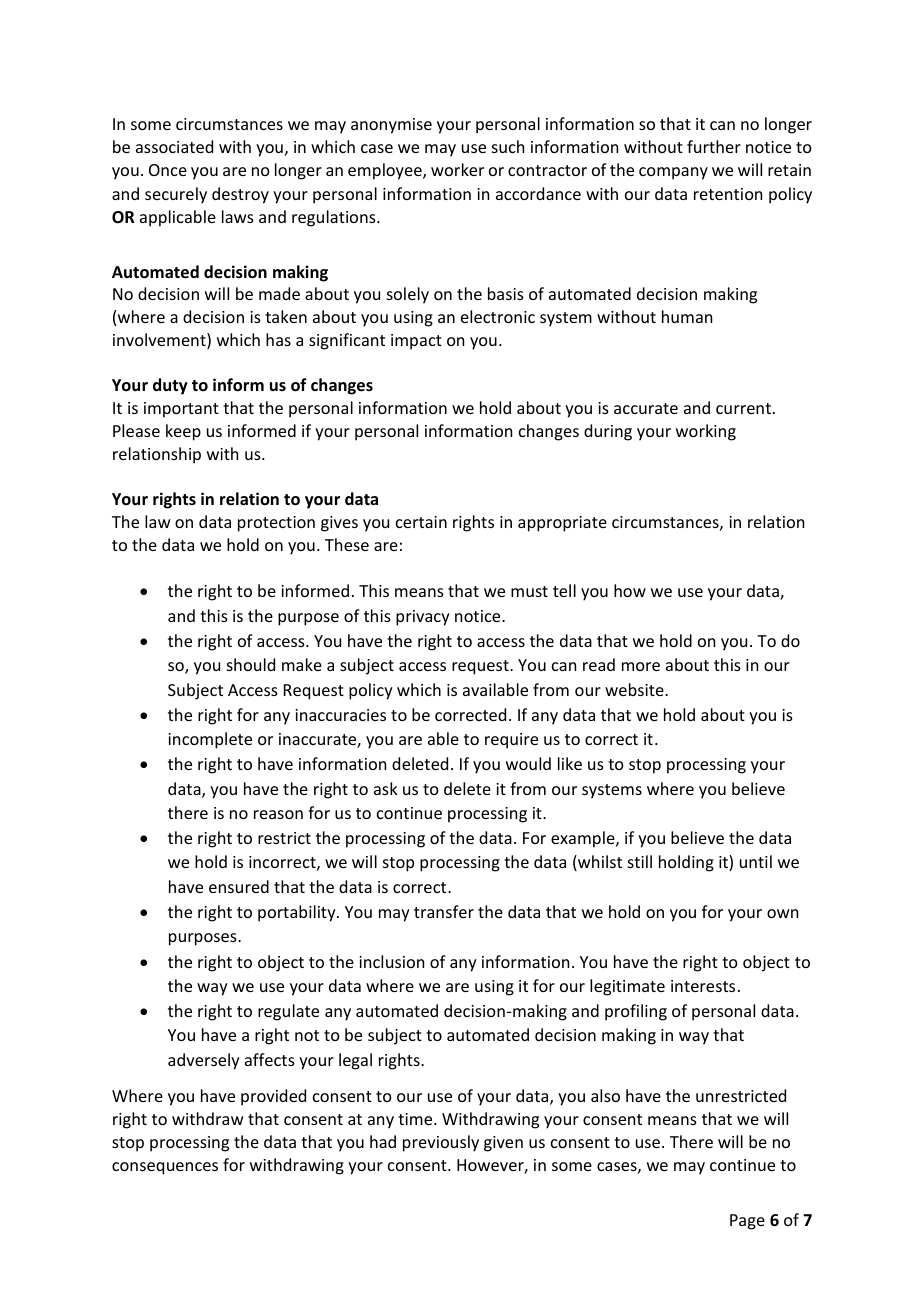 The height and width of the image is (1308, 924). What do you see at coordinates (240, 195) in the image?
I see `destroy` at bounding box center [240, 195].
